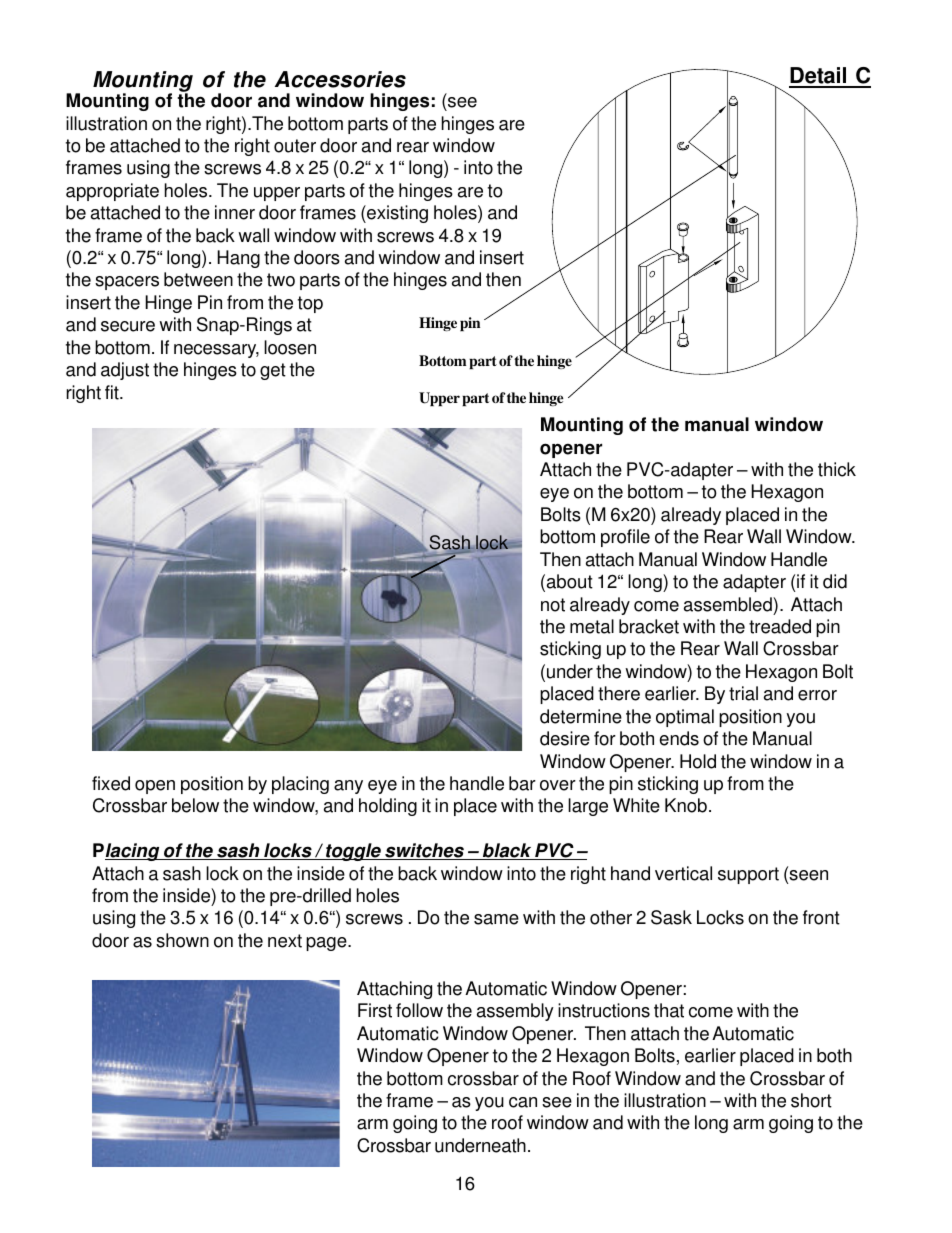 This screenshot has width=952, height=1233. Describe the element at coordinates (811, 1100) in the screenshot. I see `short` at that location.
